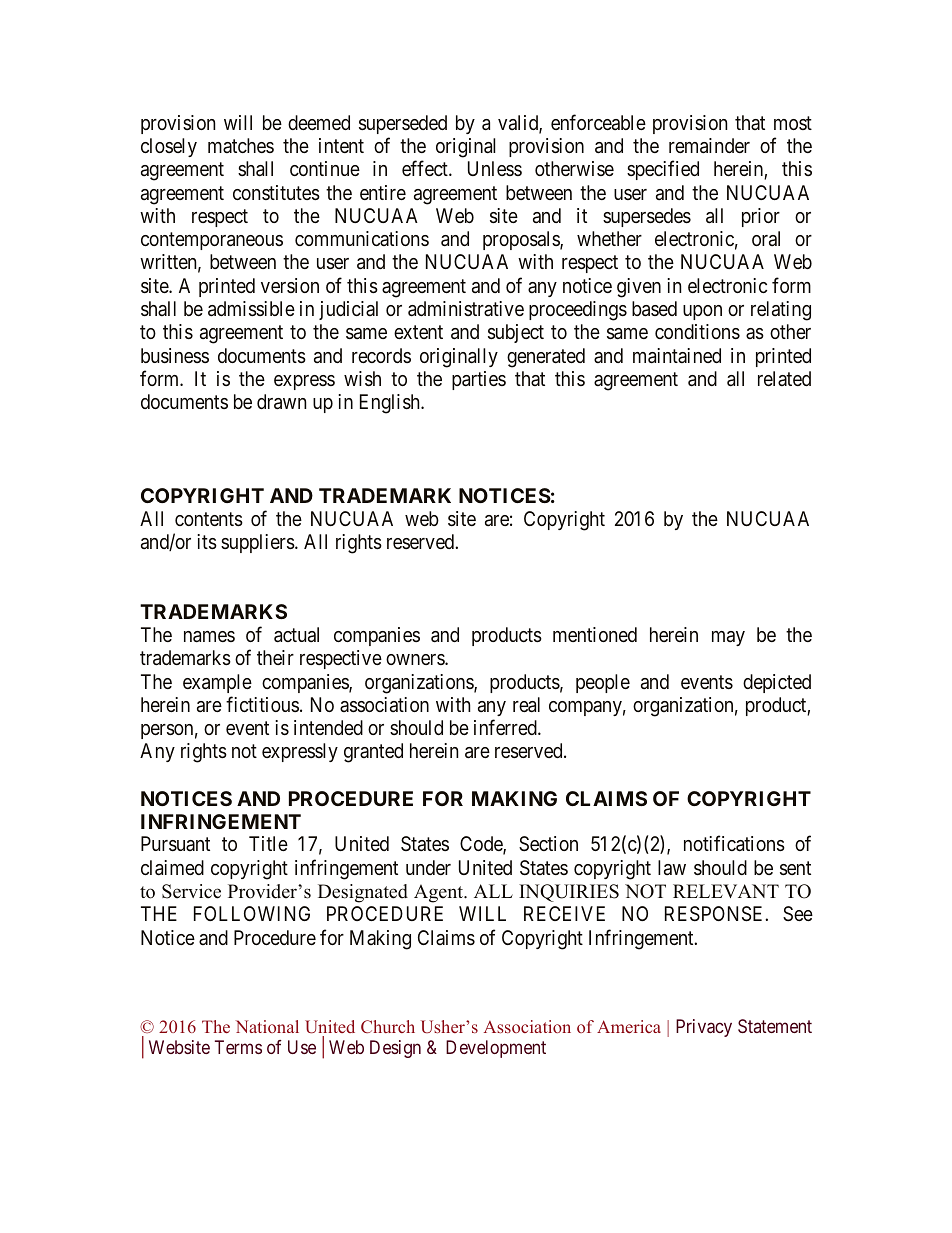 The height and width of the image is (1233, 952). What do you see at coordinates (258, 543) in the image?
I see `suppliers` at bounding box center [258, 543].
